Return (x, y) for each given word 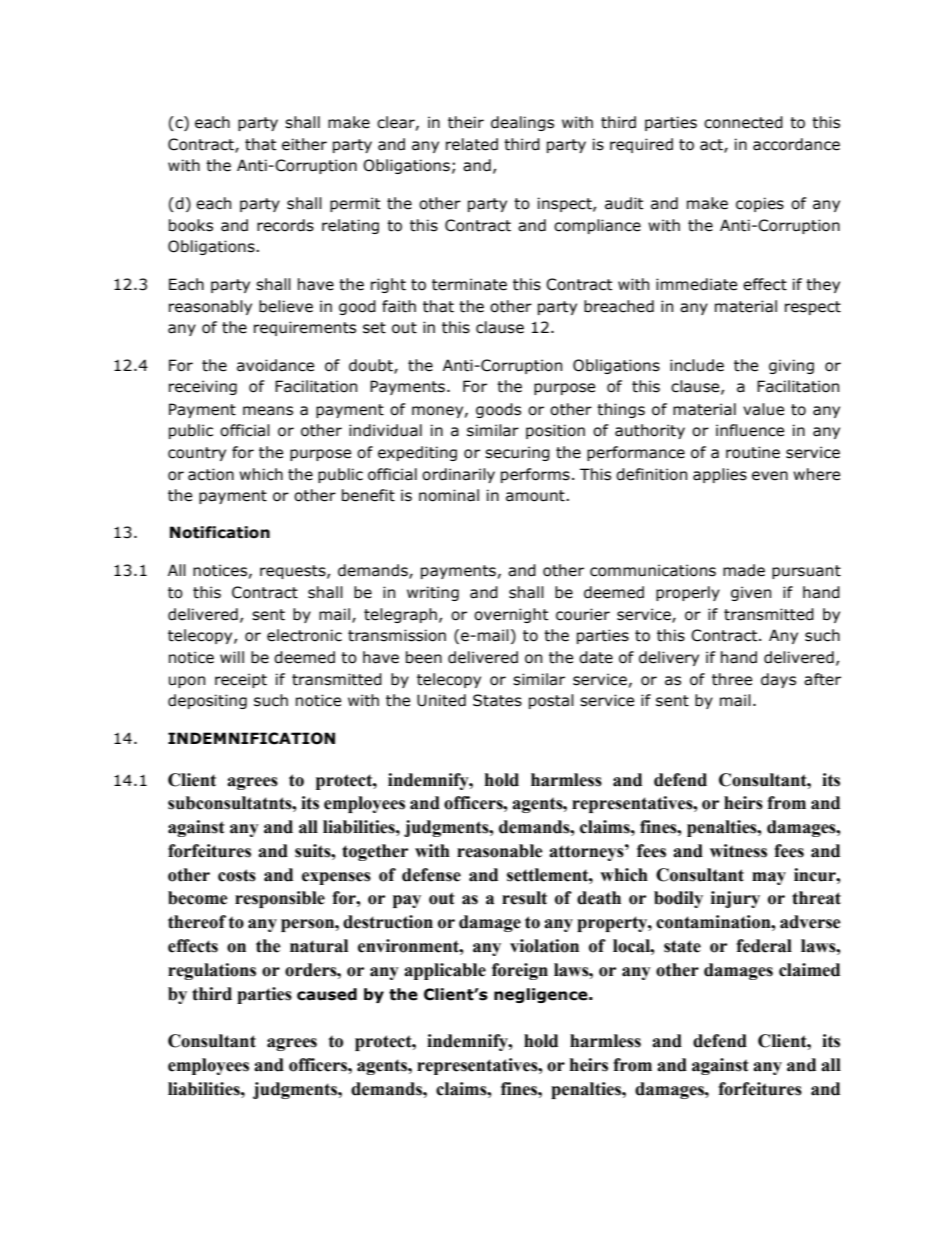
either (304, 144)
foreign (520, 971)
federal (764, 946)
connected (743, 122)
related (472, 144)
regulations (212, 971)
